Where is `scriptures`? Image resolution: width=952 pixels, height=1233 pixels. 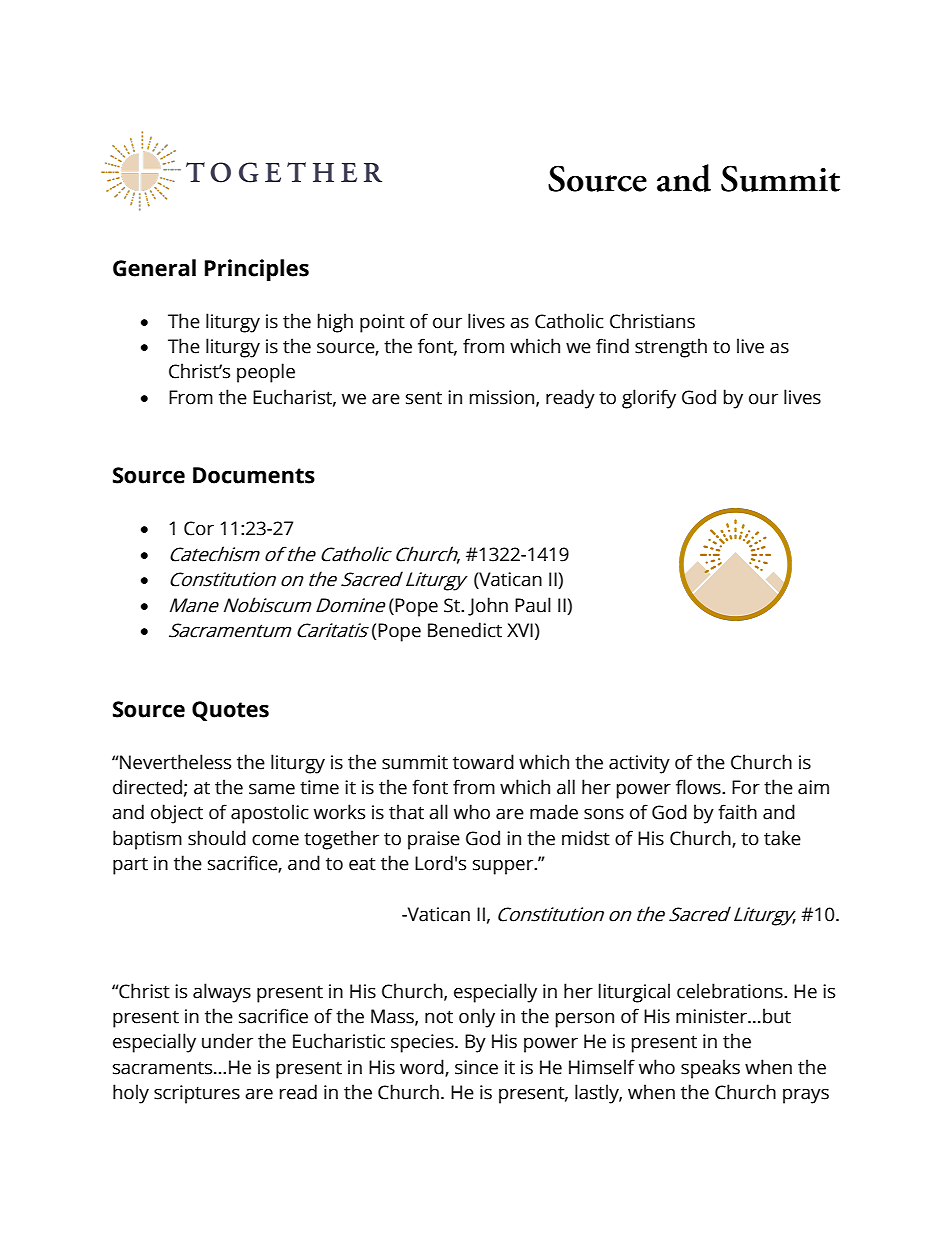
scriptures is located at coordinates (197, 1094).
